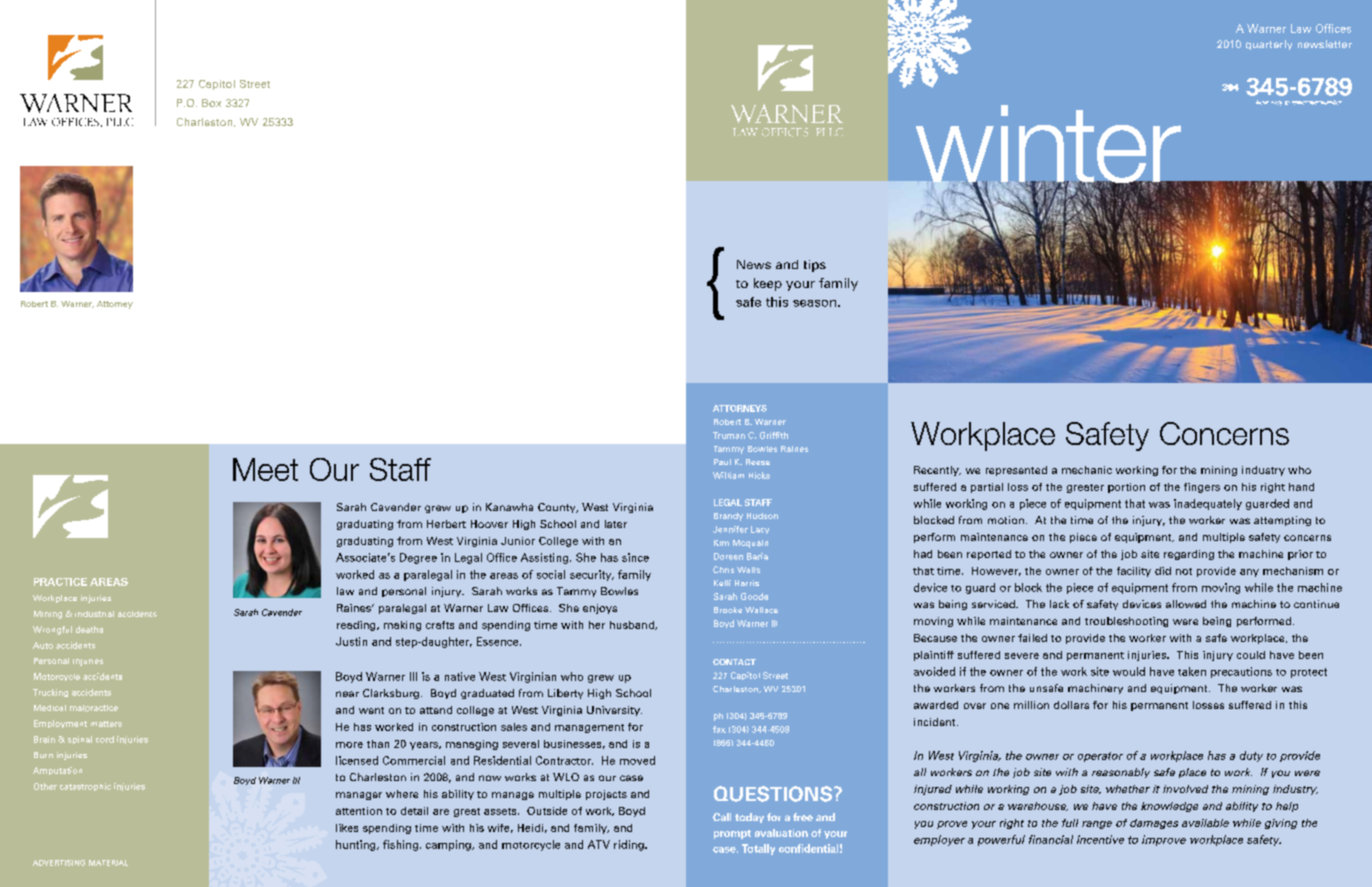 This image has width=1372, height=887. What do you see at coordinates (211, 103) in the image?
I see `Box` at bounding box center [211, 103].
